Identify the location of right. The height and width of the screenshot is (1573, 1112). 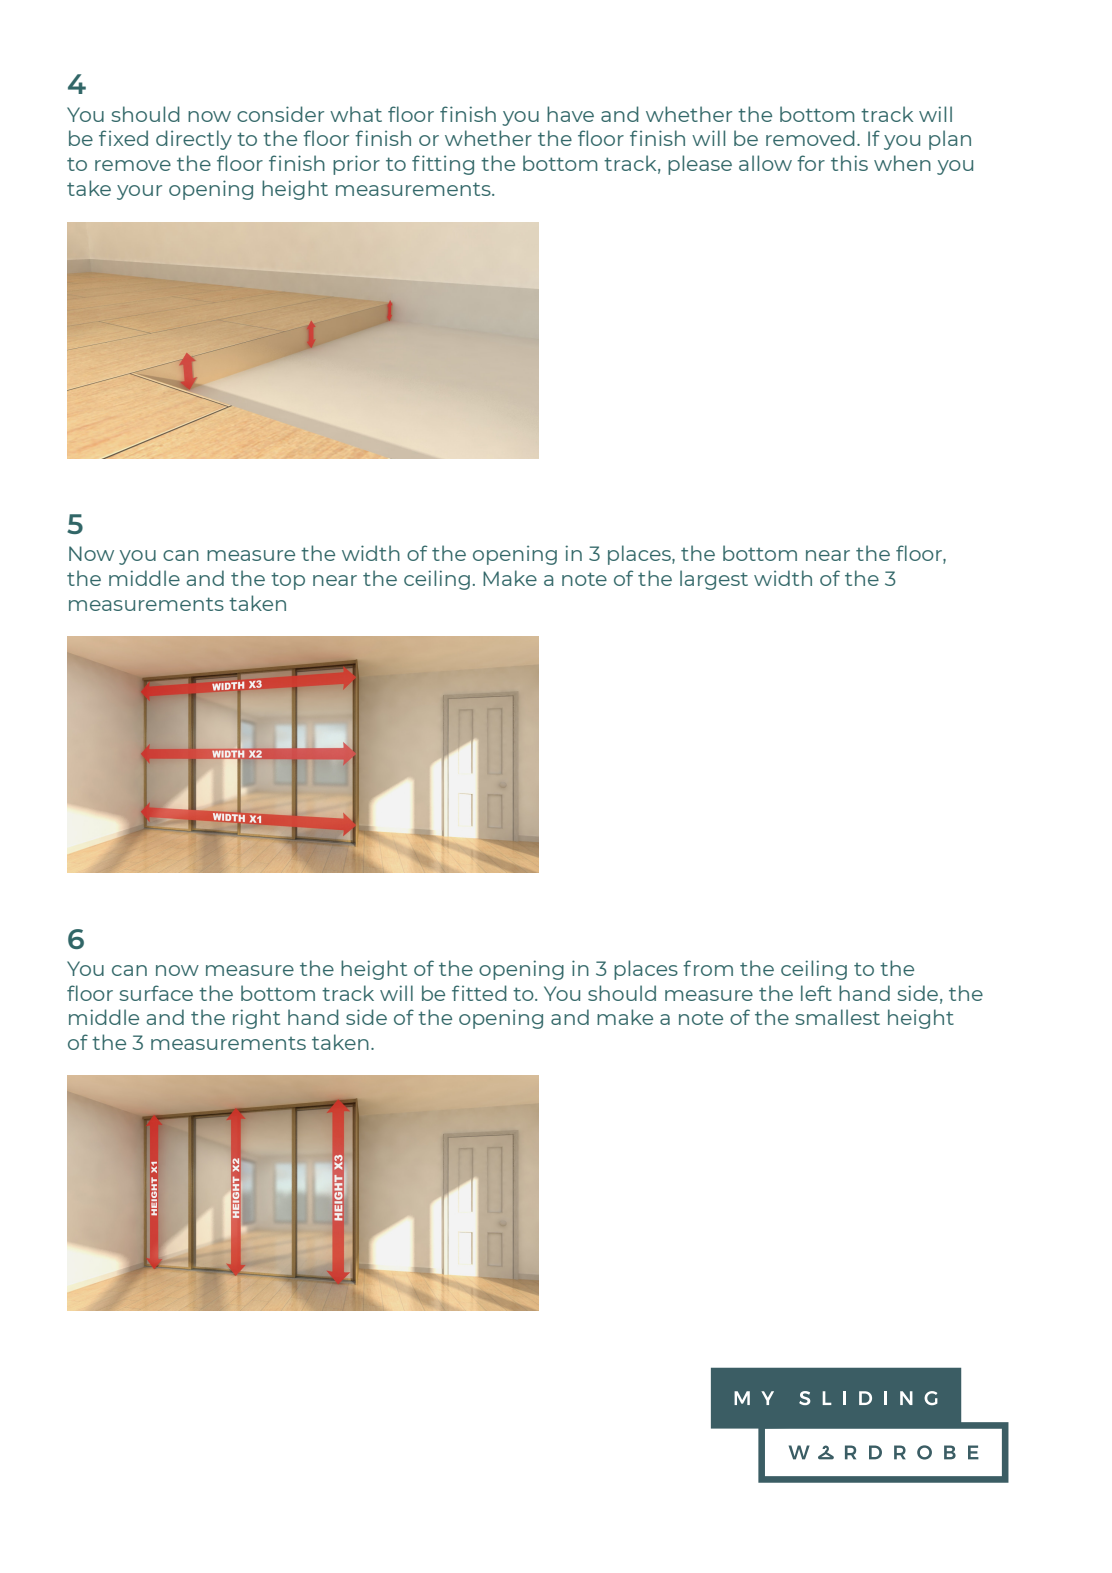
(256, 1019).
